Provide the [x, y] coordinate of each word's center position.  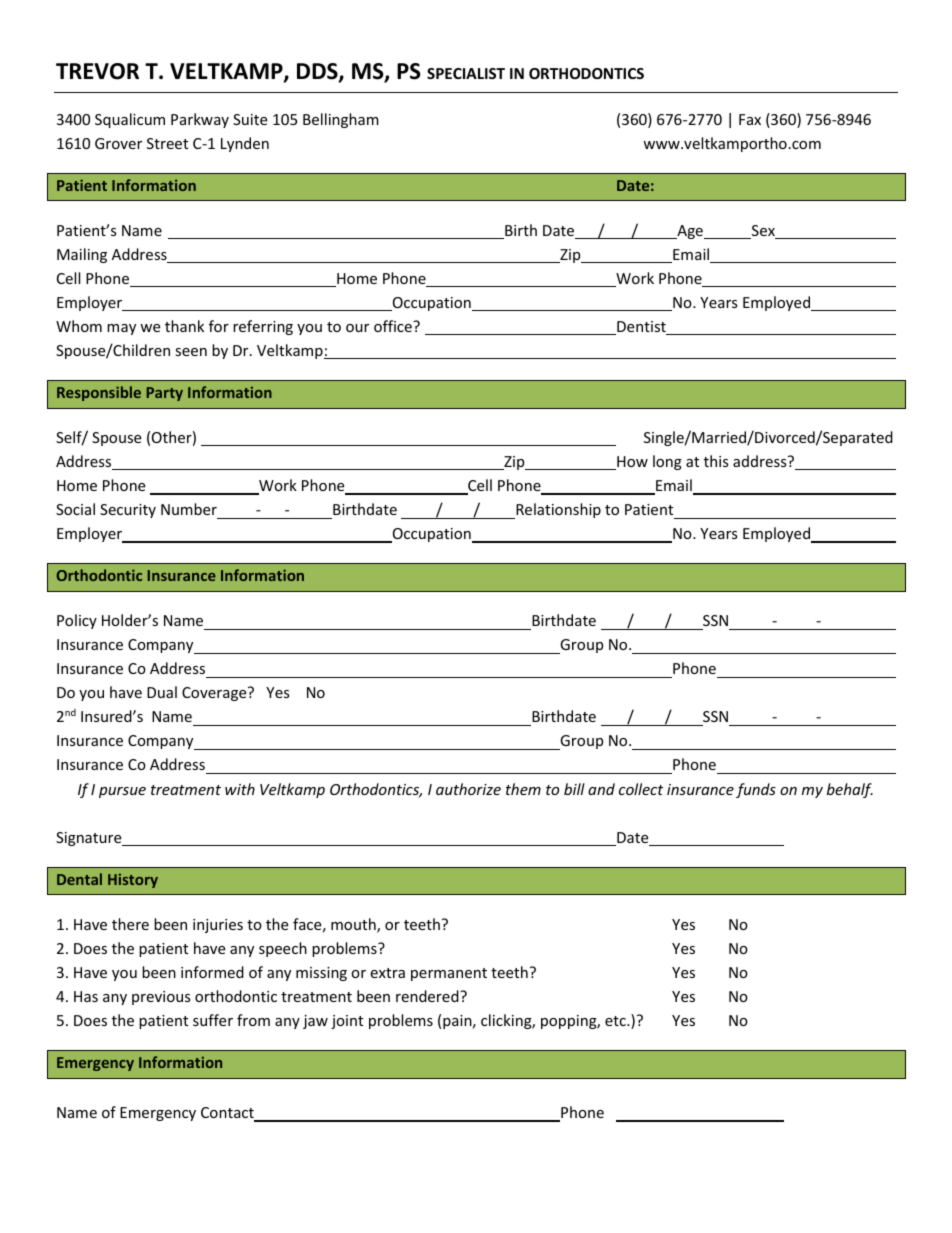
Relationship [557, 511]
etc [616, 1021]
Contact [228, 1114]
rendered [428, 996]
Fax [750, 119]
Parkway [200, 120]
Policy [77, 621]
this [716, 461]
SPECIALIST [466, 73]
